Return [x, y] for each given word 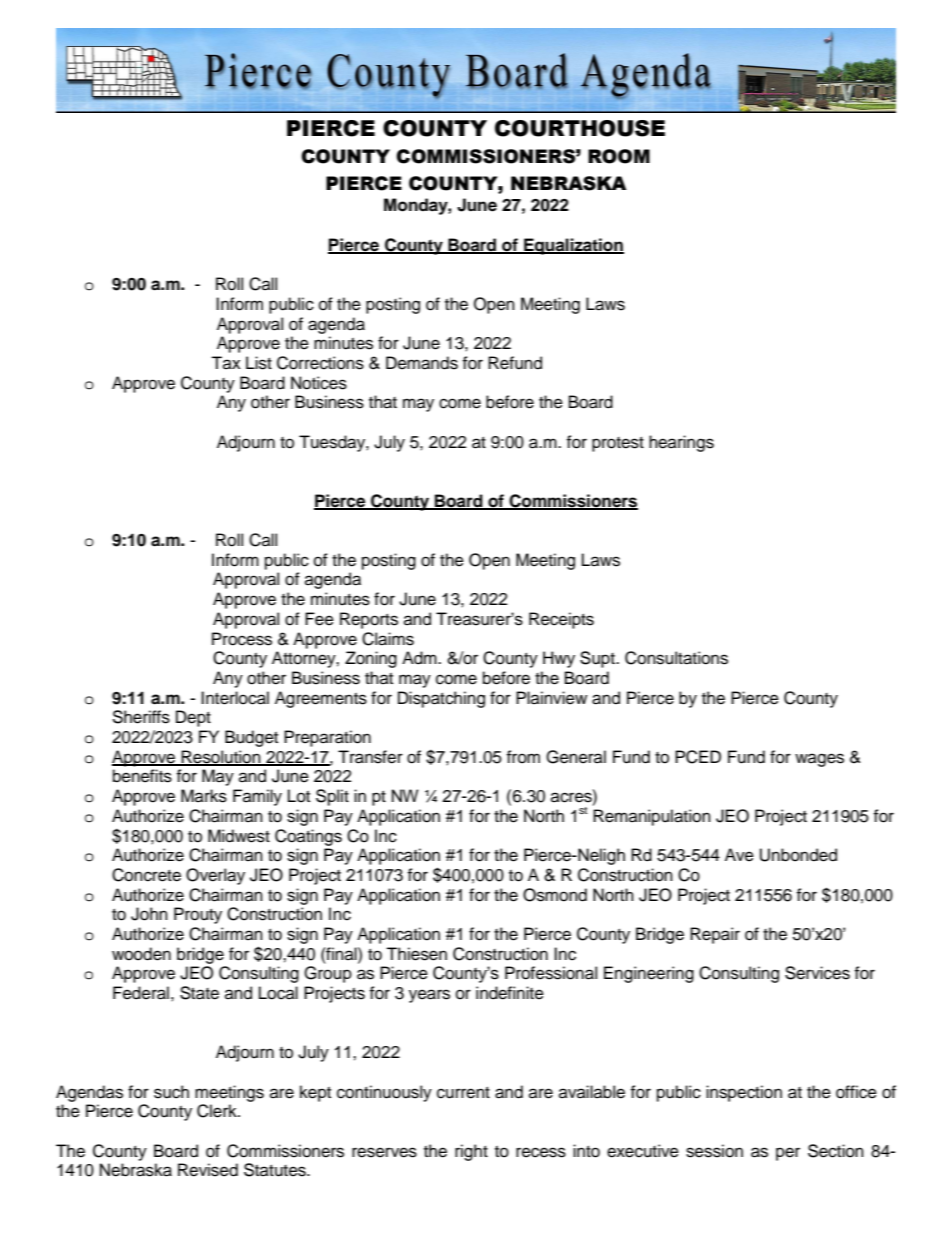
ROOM [619, 156]
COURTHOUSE [580, 128]
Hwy [559, 659]
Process [242, 639]
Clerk [218, 1111]
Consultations [676, 658]
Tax [226, 362]
